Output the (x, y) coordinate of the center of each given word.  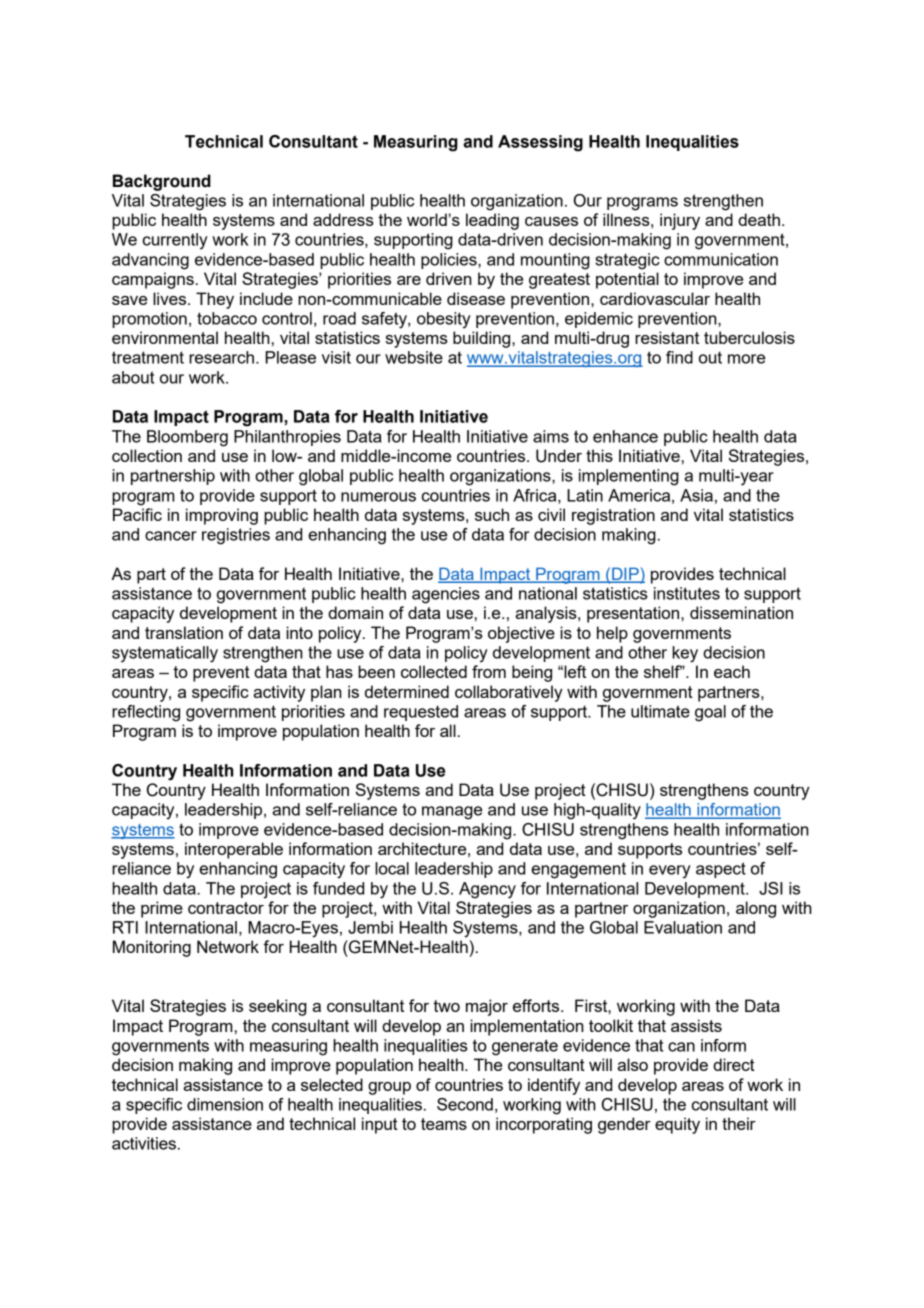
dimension (225, 1104)
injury (680, 221)
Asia (696, 495)
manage (452, 813)
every (670, 872)
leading (492, 221)
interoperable (234, 850)
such (492, 514)
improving (222, 516)
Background (162, 182)
